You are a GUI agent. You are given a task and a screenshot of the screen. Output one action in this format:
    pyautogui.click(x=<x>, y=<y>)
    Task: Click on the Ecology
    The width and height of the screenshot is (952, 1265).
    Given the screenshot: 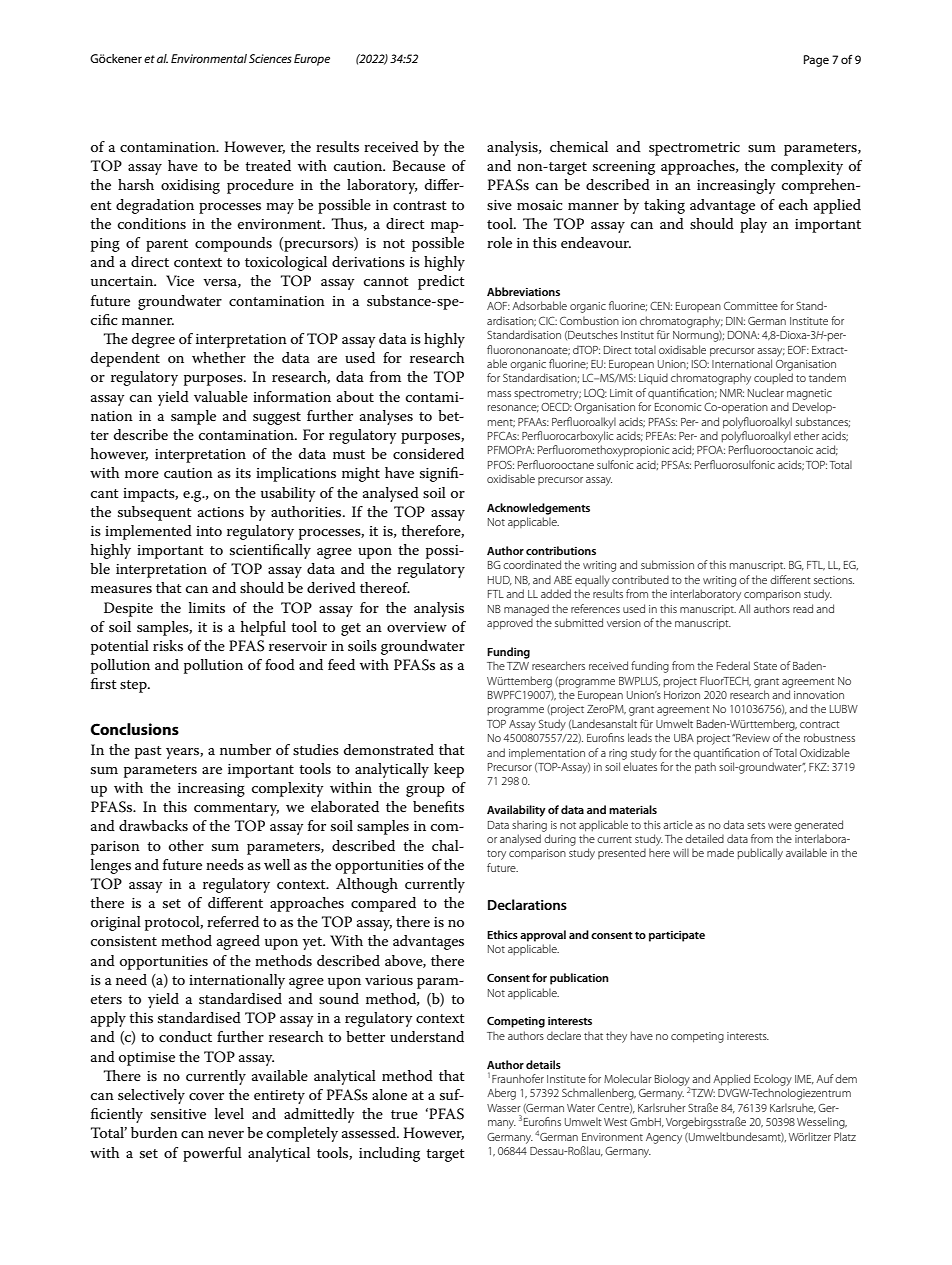 What is the action you would take?
    pyautogui.click(x=773, y=1080)
